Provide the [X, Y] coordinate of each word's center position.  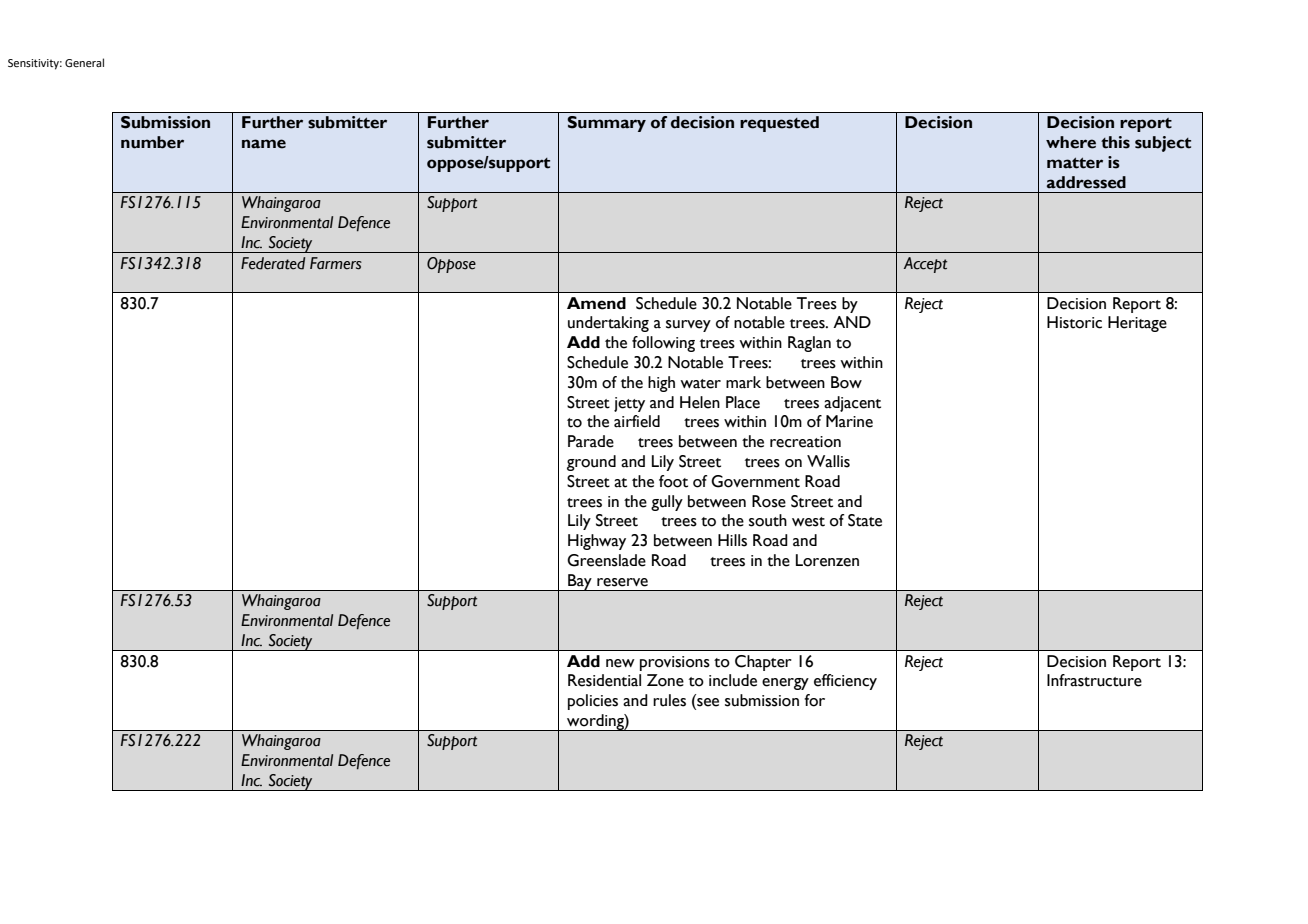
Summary [606, 124]
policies [593, 702]
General [84, 62]
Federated [273, 263]
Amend [596, 303]
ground [591, 463]
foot [673, 481]
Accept [925, 265]
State [865, 520]
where [1071, 142]
